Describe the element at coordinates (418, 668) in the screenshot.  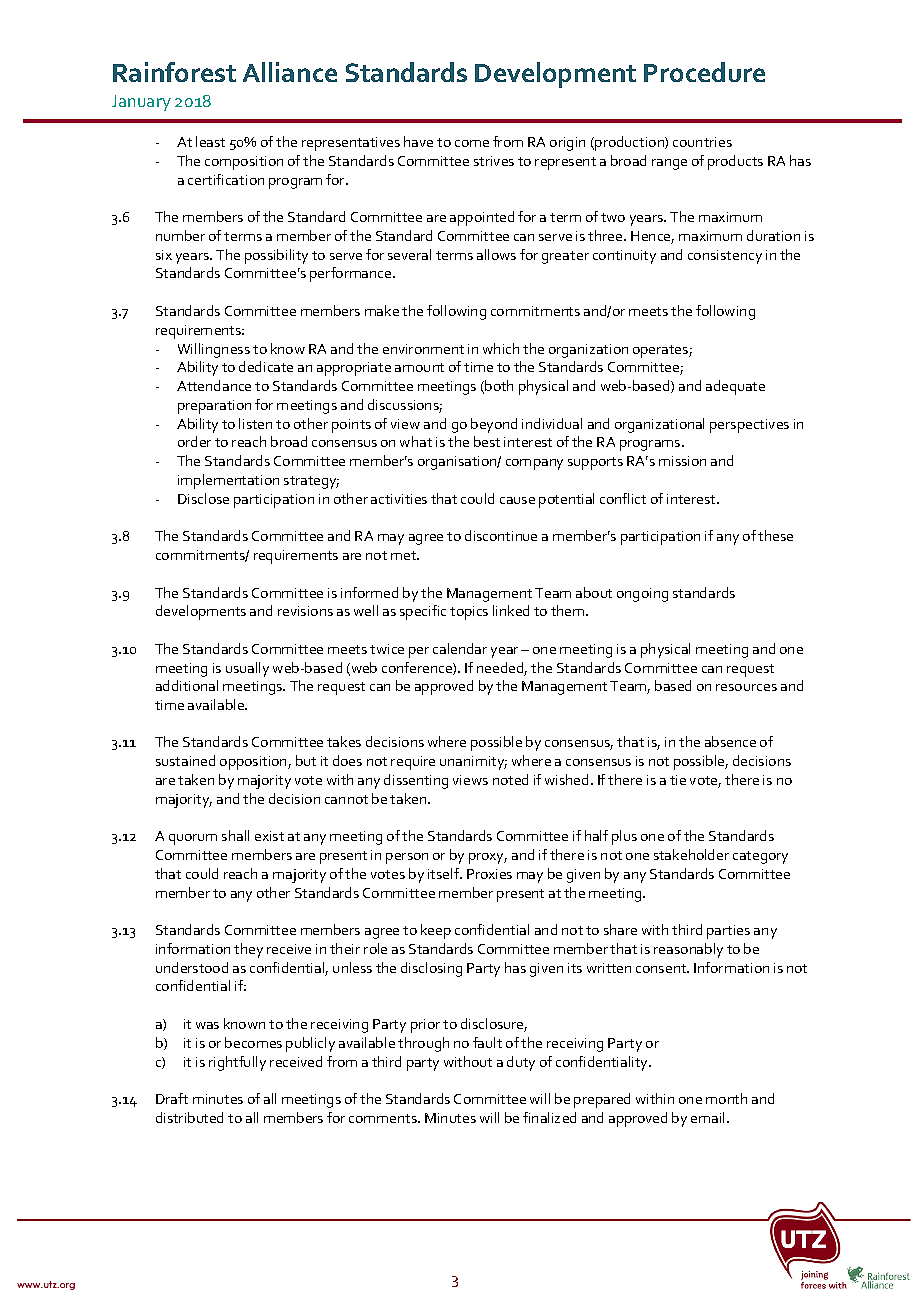
I see `conference` at that location.
